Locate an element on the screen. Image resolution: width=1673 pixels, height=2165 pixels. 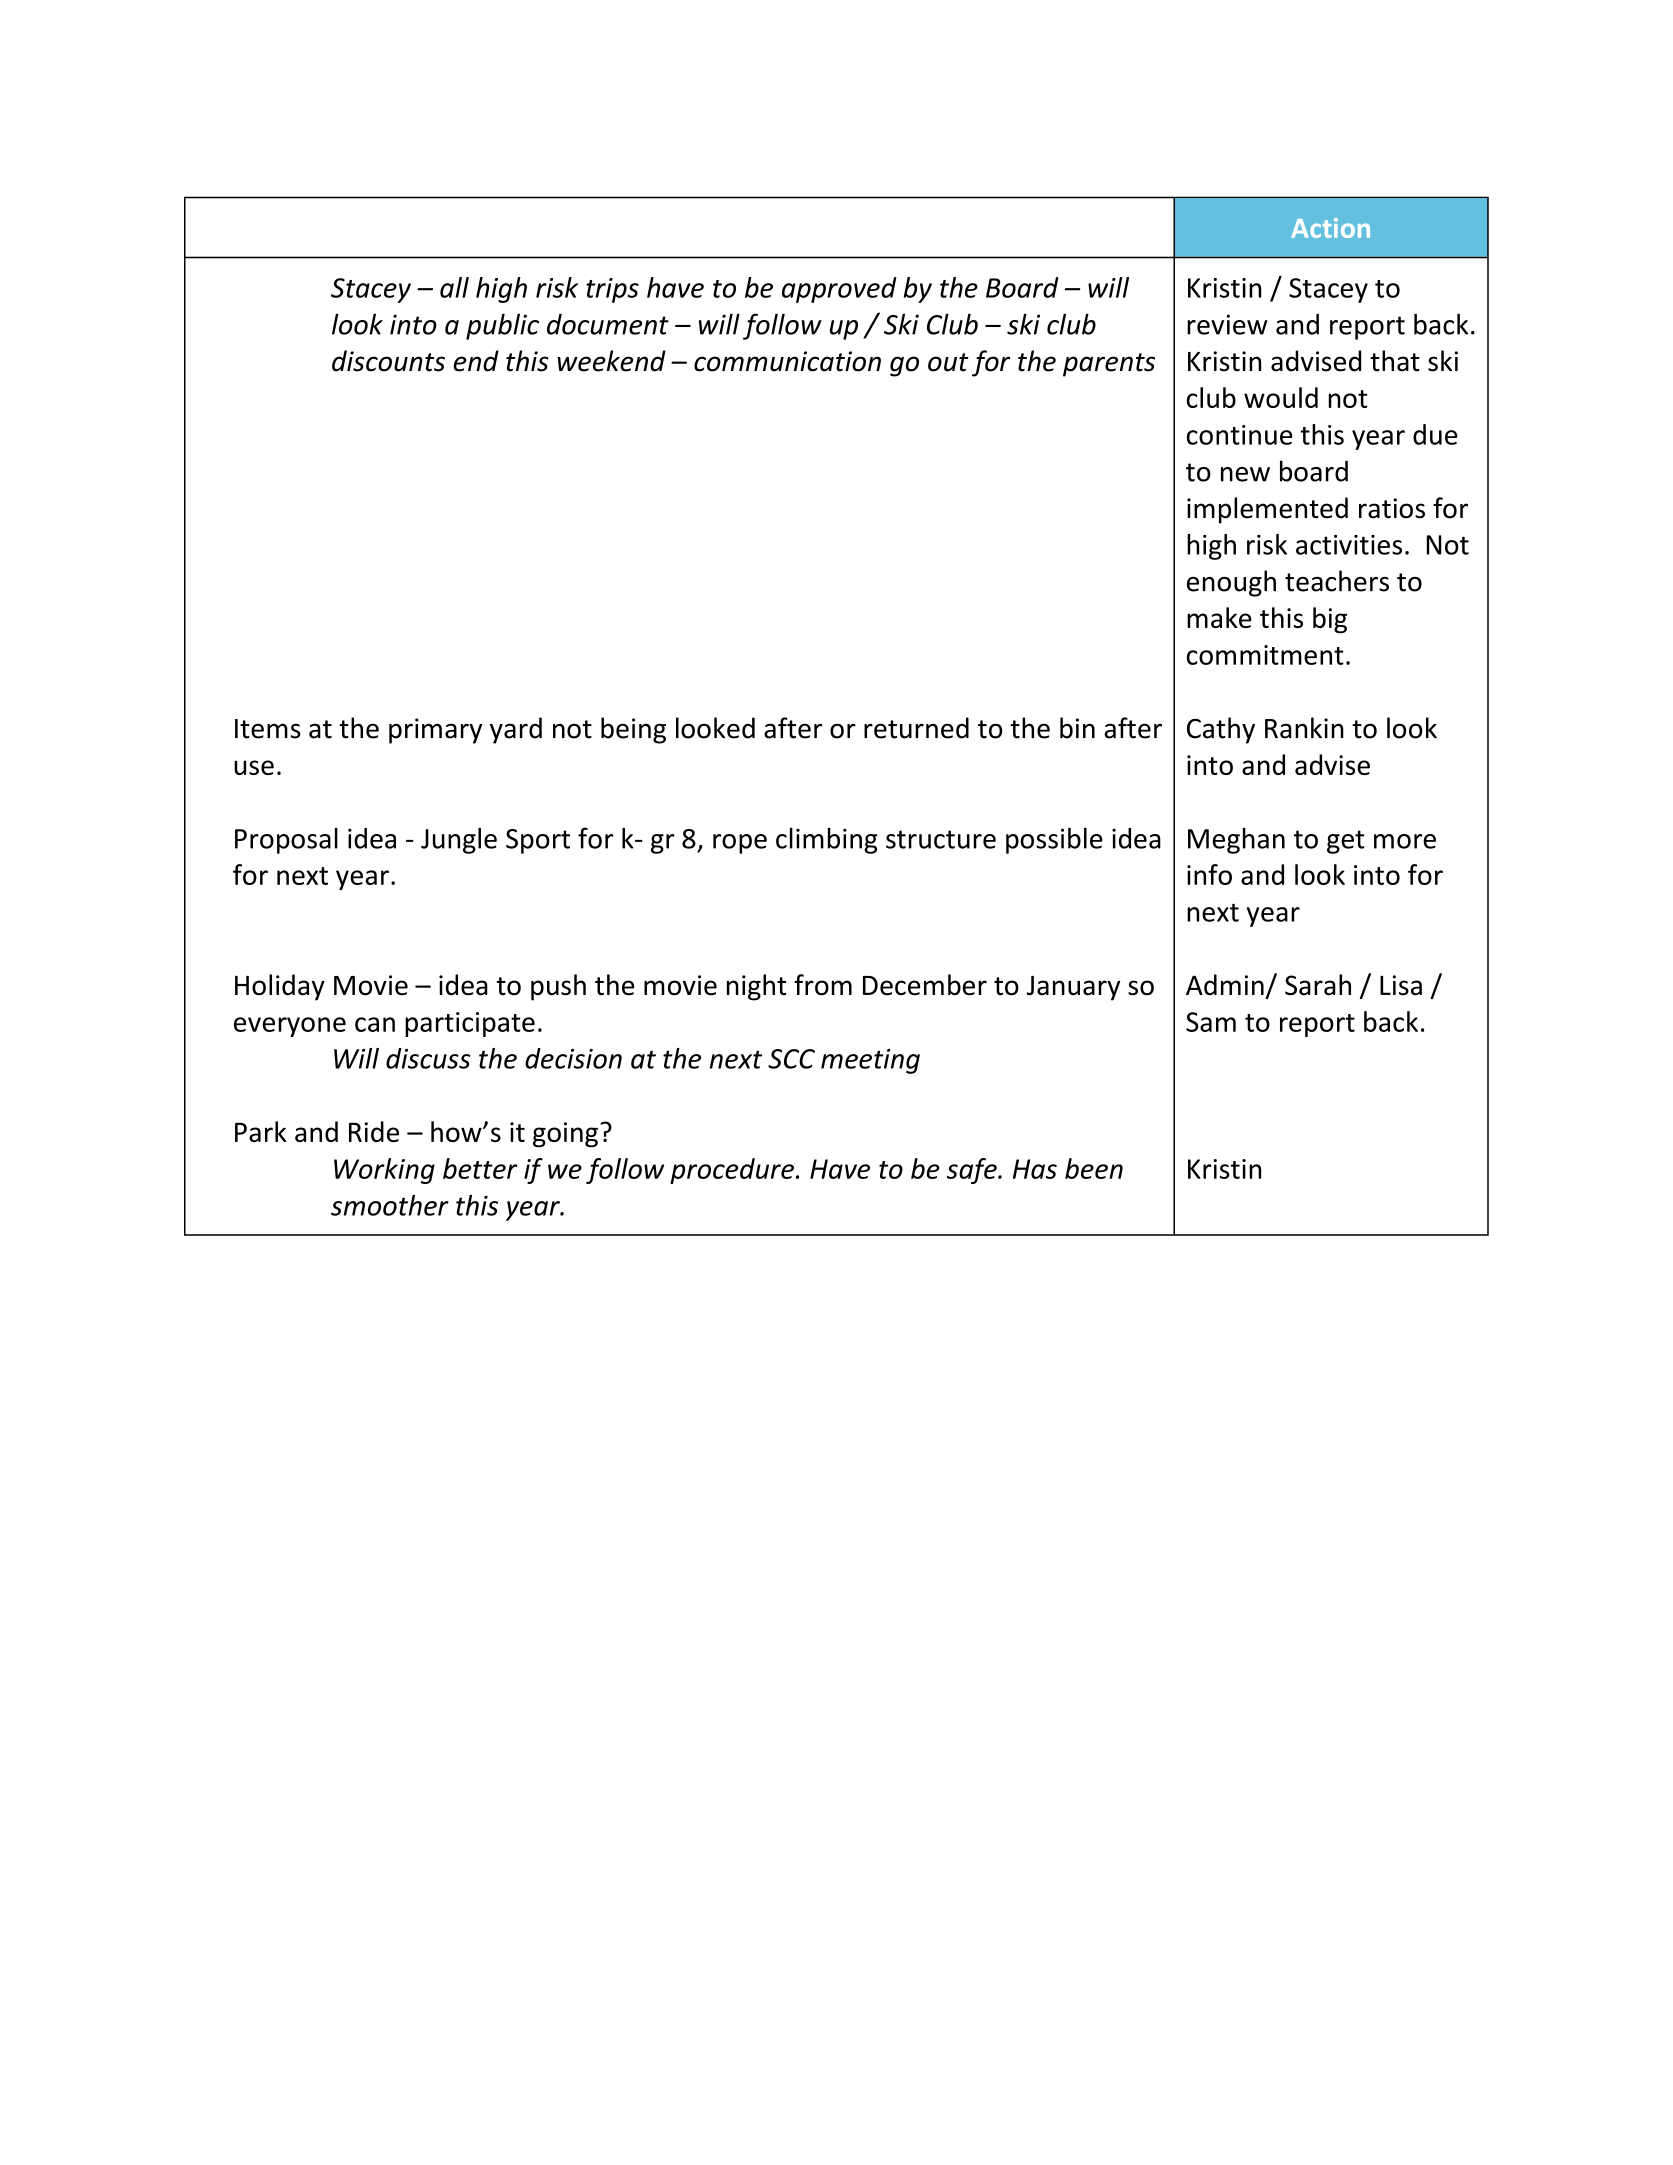
climbing is located at coordinates (827, 841).
